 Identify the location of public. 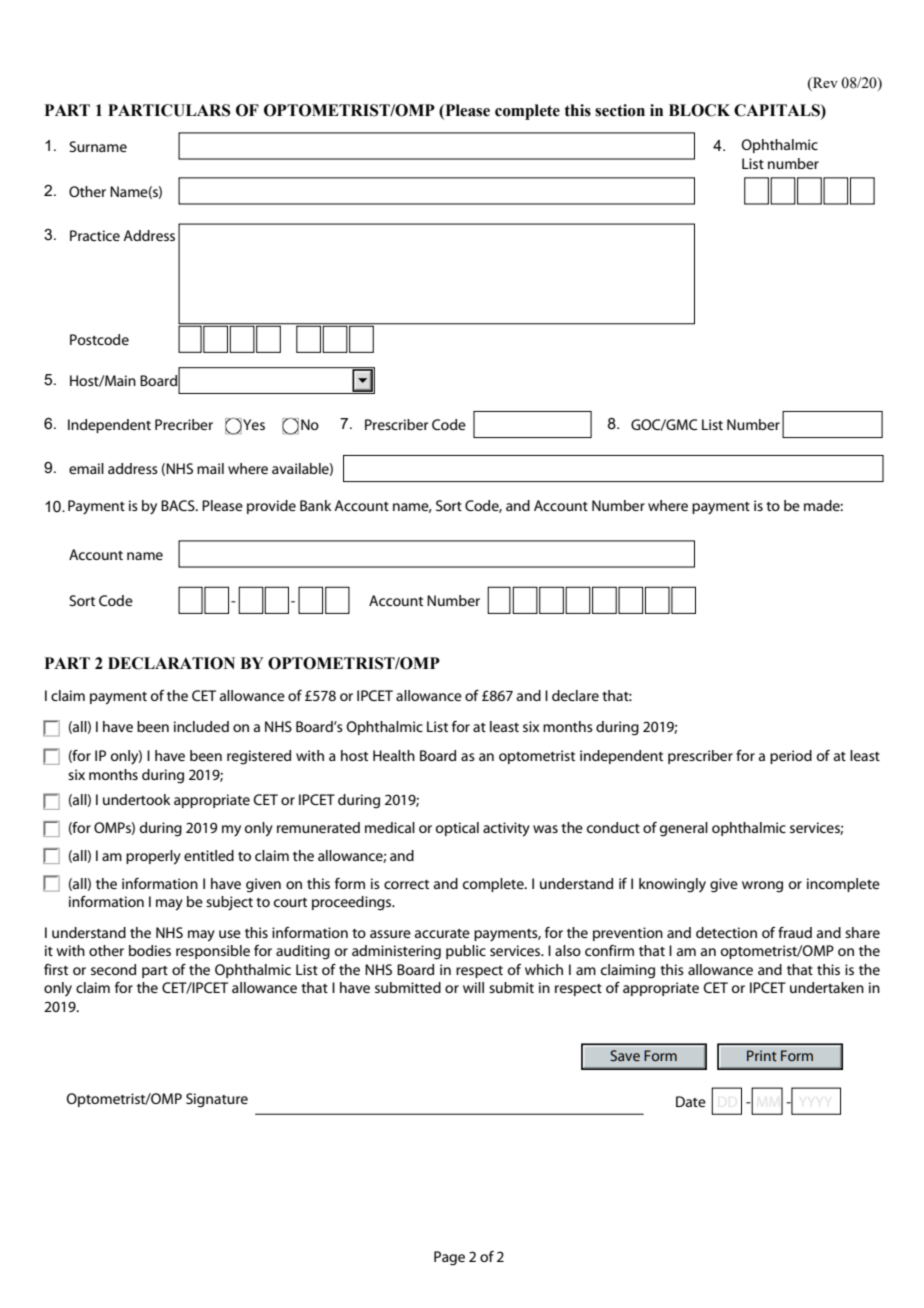
(466, 952).
